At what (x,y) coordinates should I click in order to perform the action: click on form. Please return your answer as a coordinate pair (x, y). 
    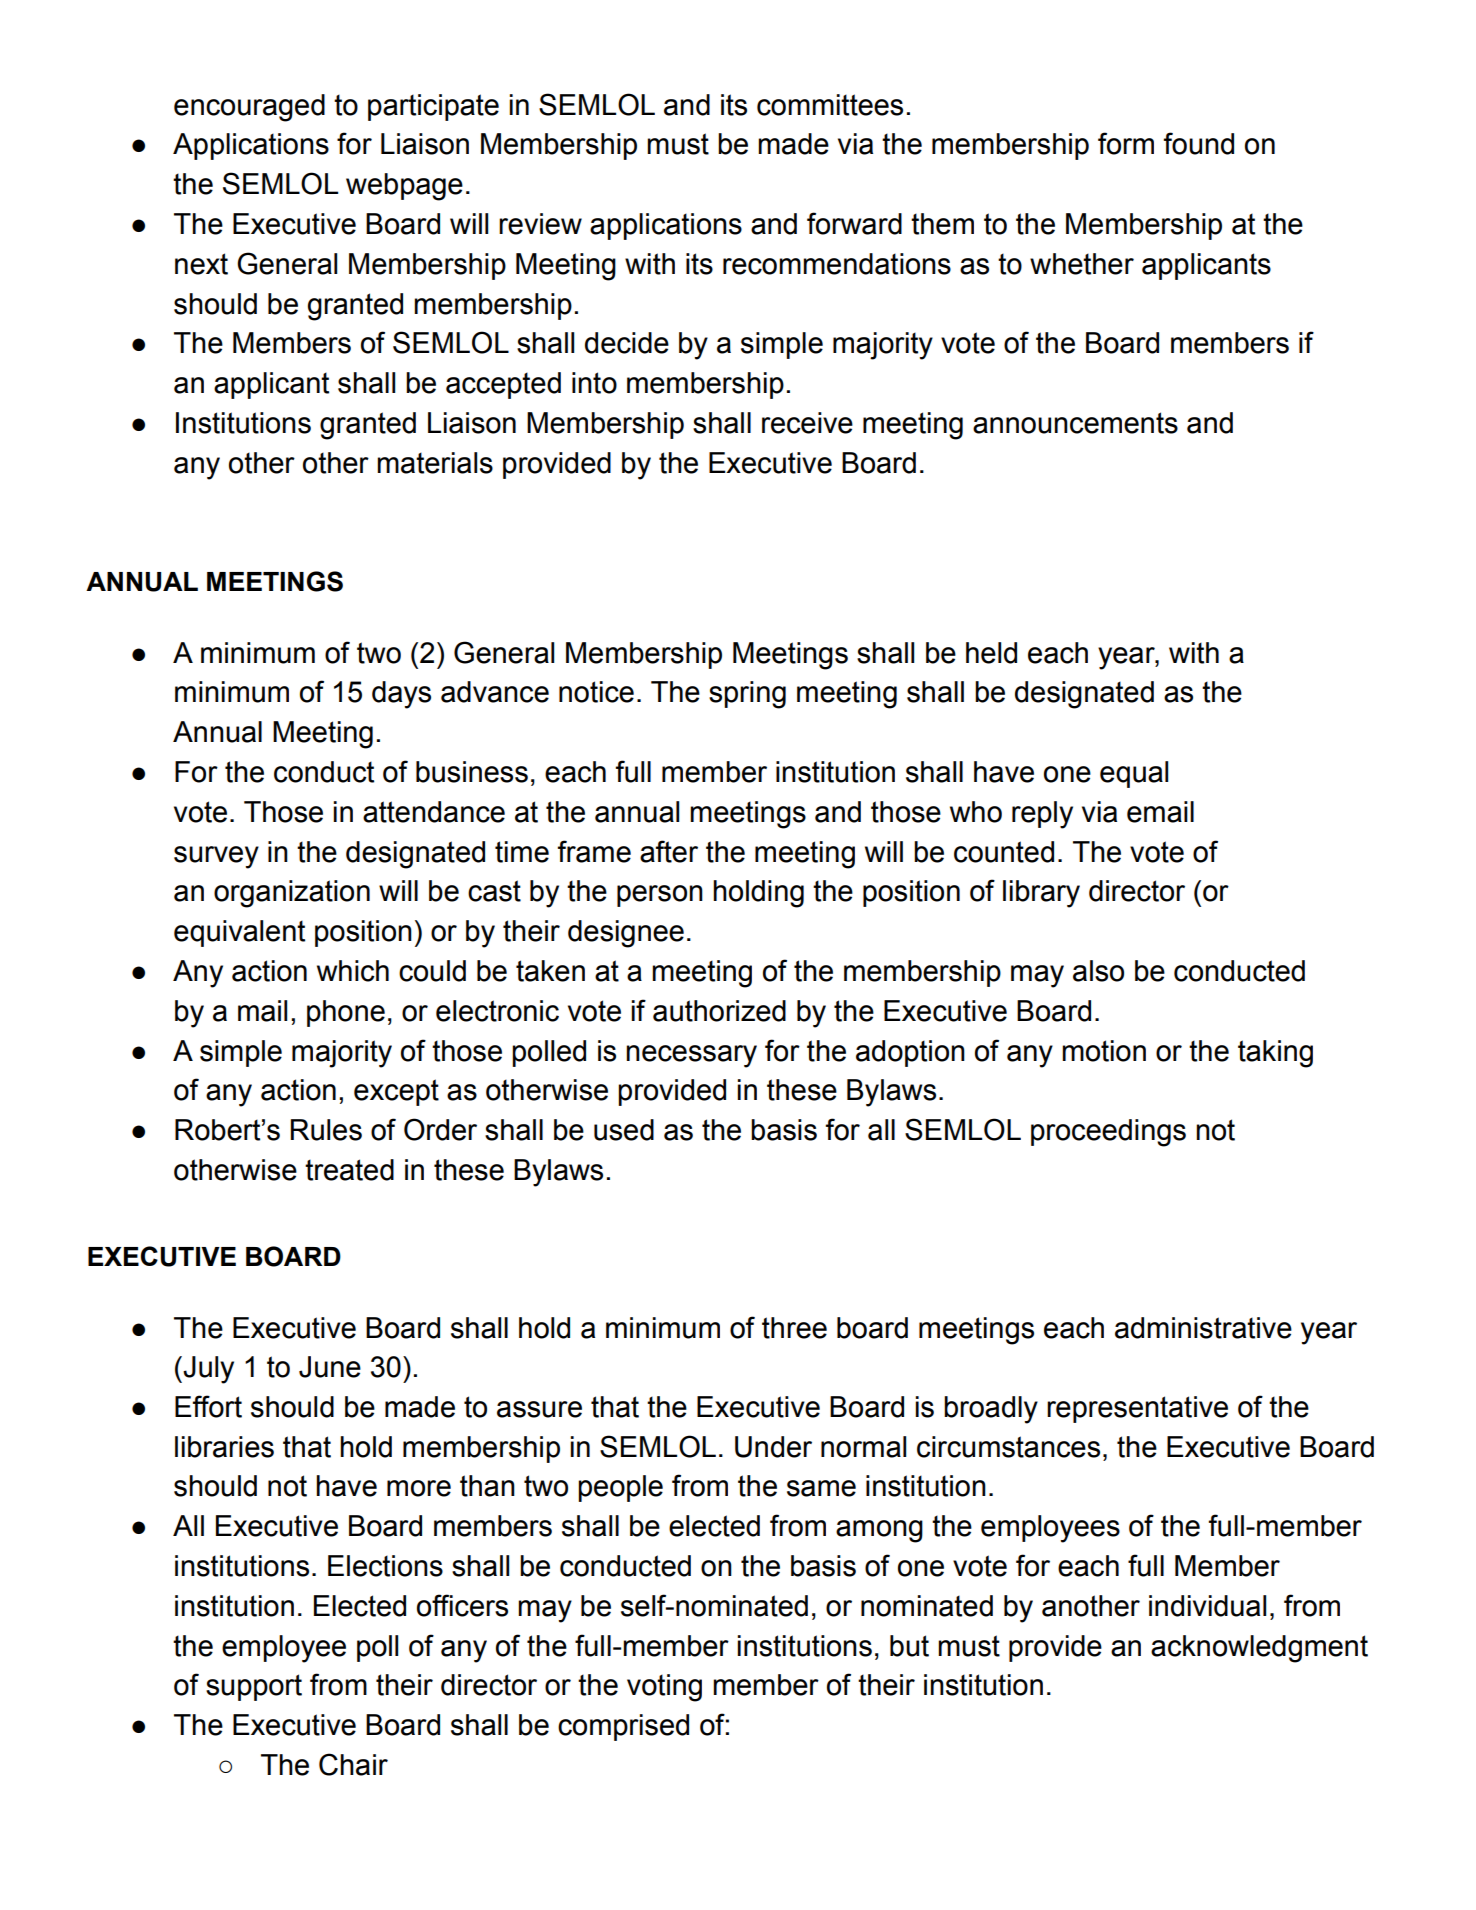
    Looking at the image, I should click on (1126, 143).
